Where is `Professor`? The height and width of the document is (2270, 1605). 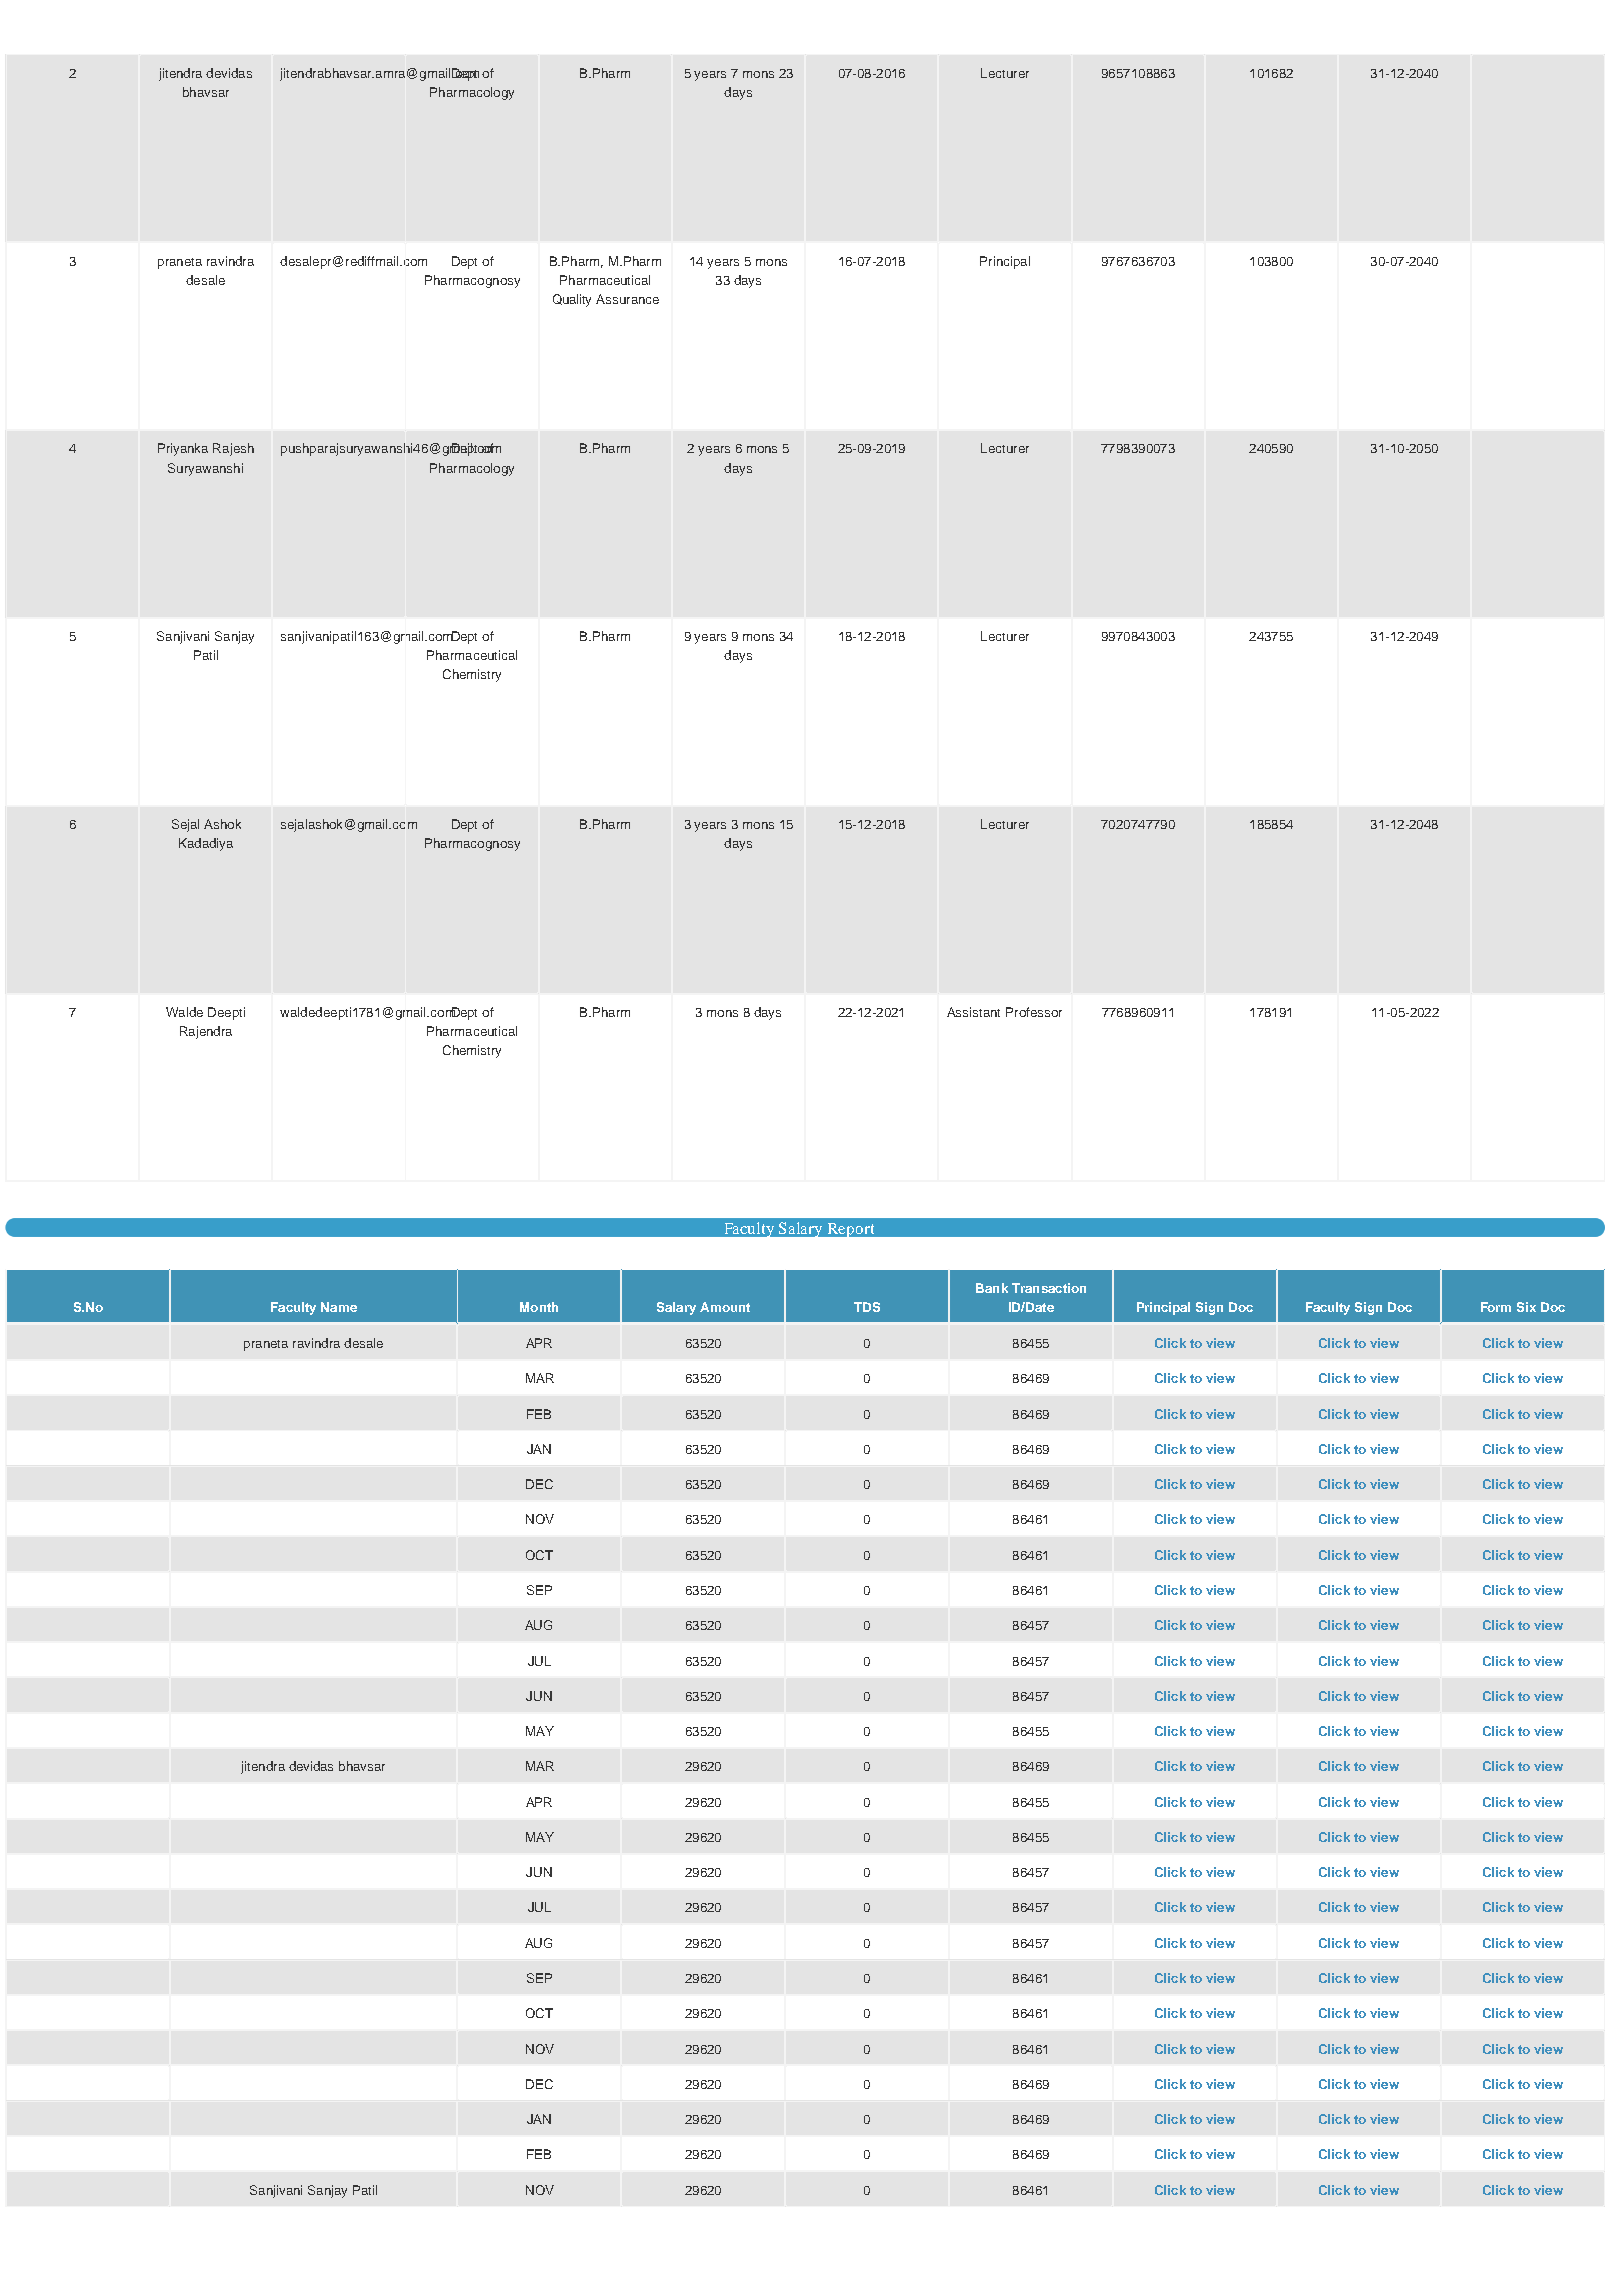 Professor is located at coordinates (1034, 1012).
